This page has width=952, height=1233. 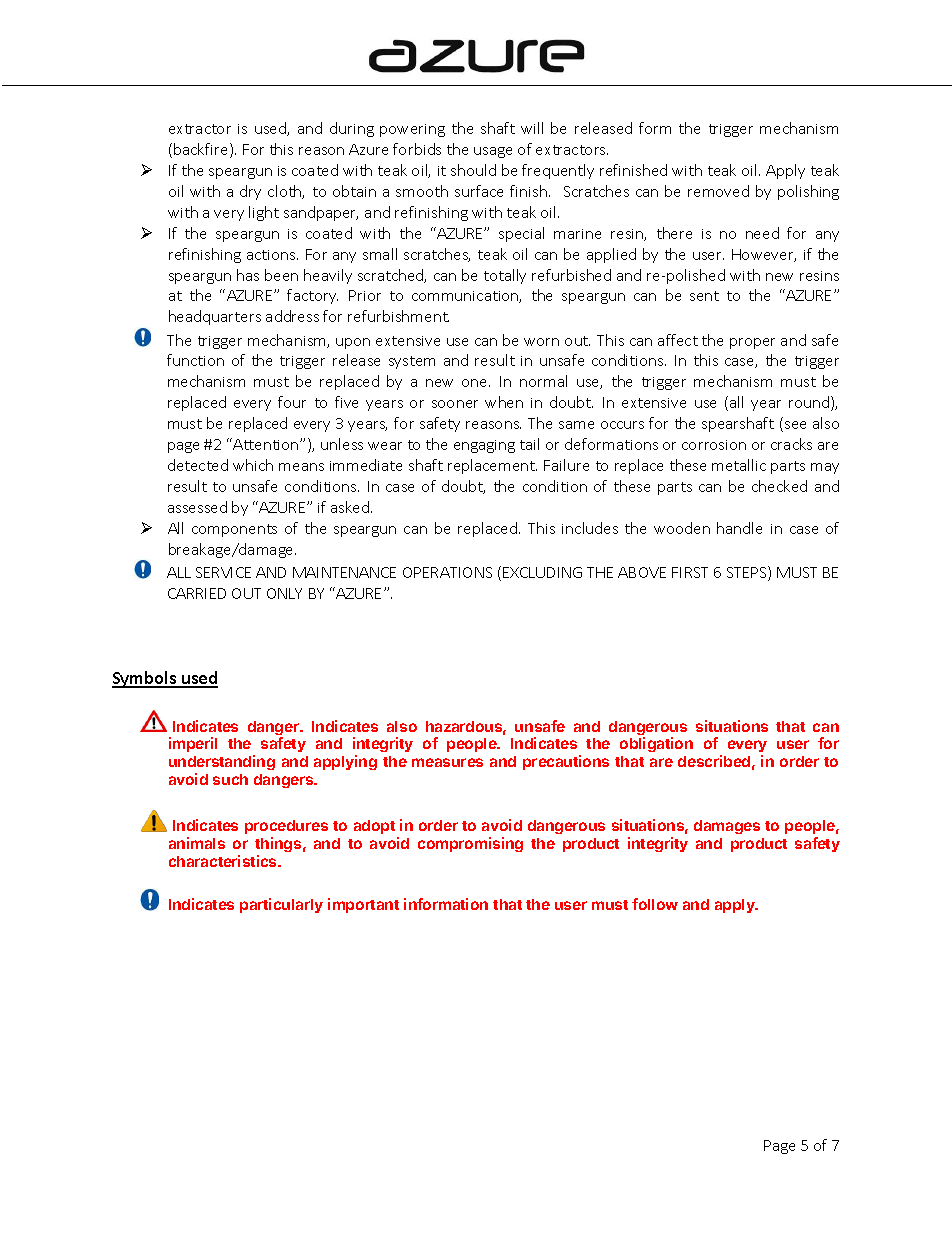 I want to click on follow, so click(x=655, y=904).
